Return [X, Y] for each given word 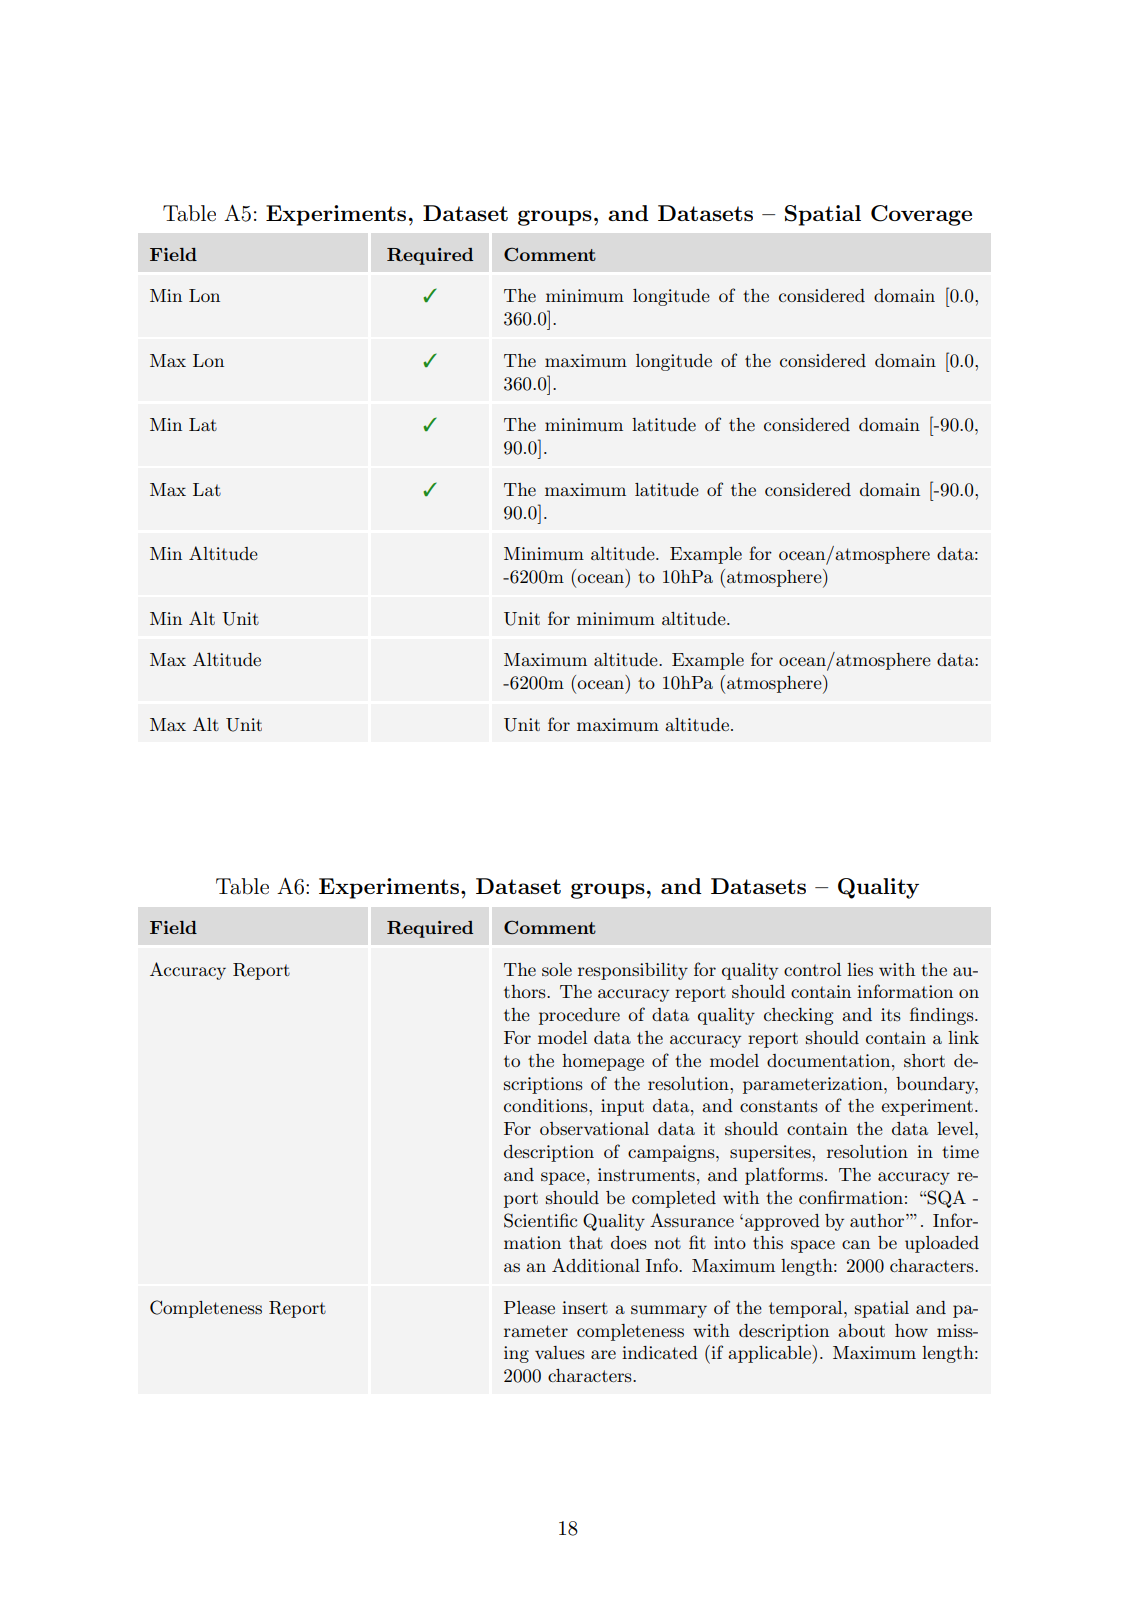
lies [860, 969]
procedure [579, 1016]
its [891, 1014]
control [812, 969]
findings [943, 1016]
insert [585, 1308]
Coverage [921, 215]
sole [557, 970]
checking [799, 1016]
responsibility [633, 971]
